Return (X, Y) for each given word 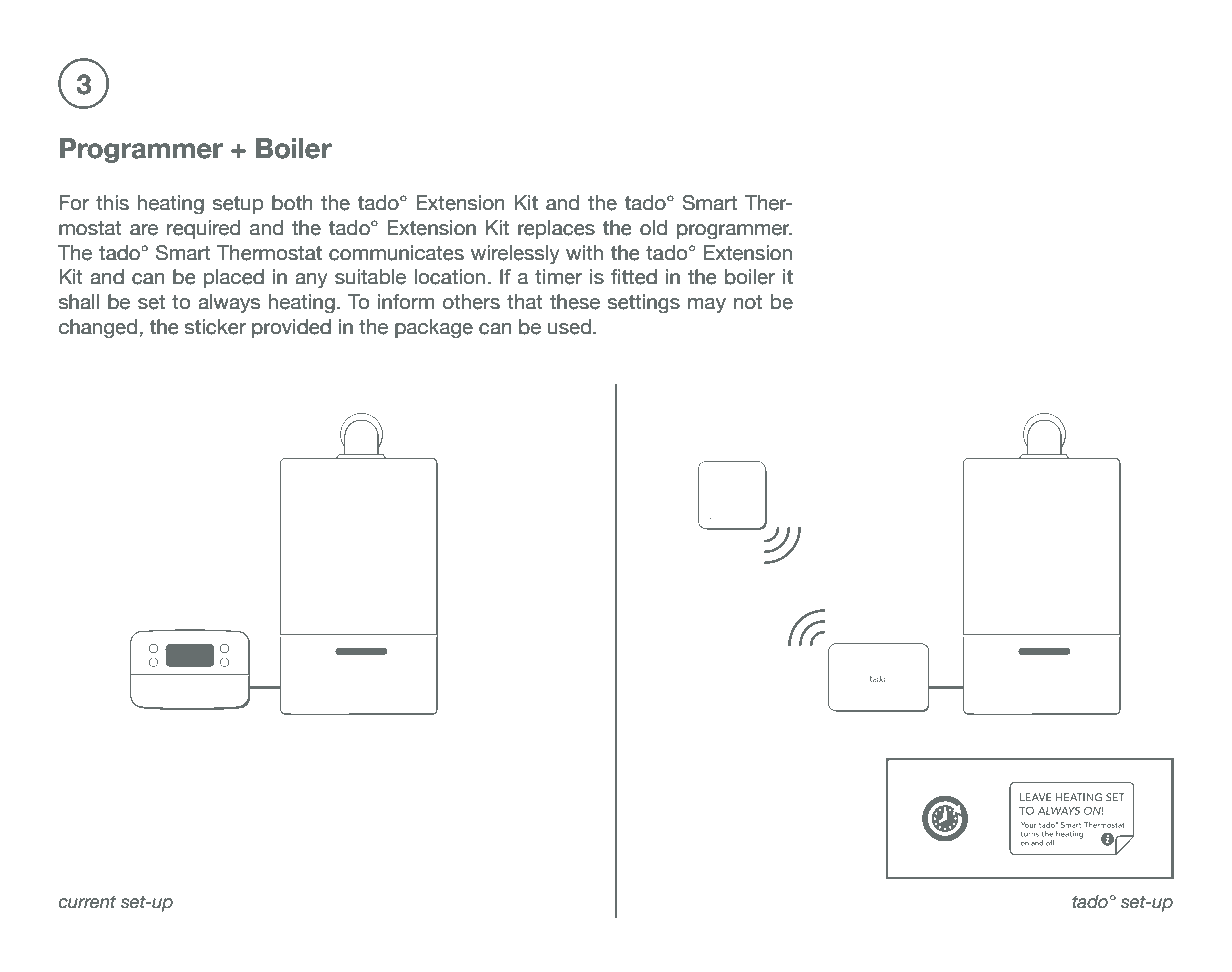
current (87, 902)
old (653, 228)
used (569, 327)
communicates (396, 253)
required (204, 229)
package (434, 328)
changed (98, 328)
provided (291, 328)
